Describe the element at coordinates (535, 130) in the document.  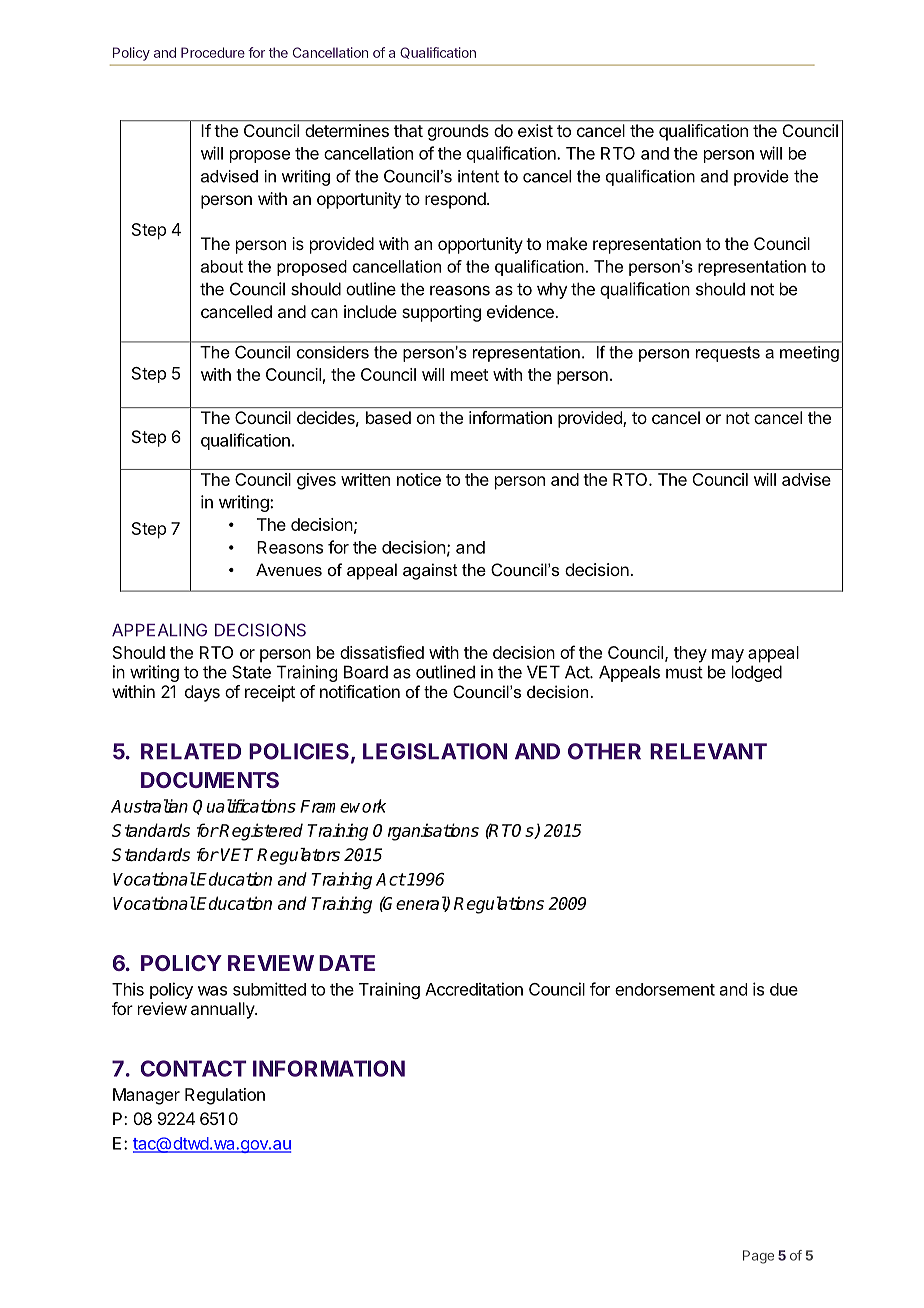
I see `exist` at that location.
